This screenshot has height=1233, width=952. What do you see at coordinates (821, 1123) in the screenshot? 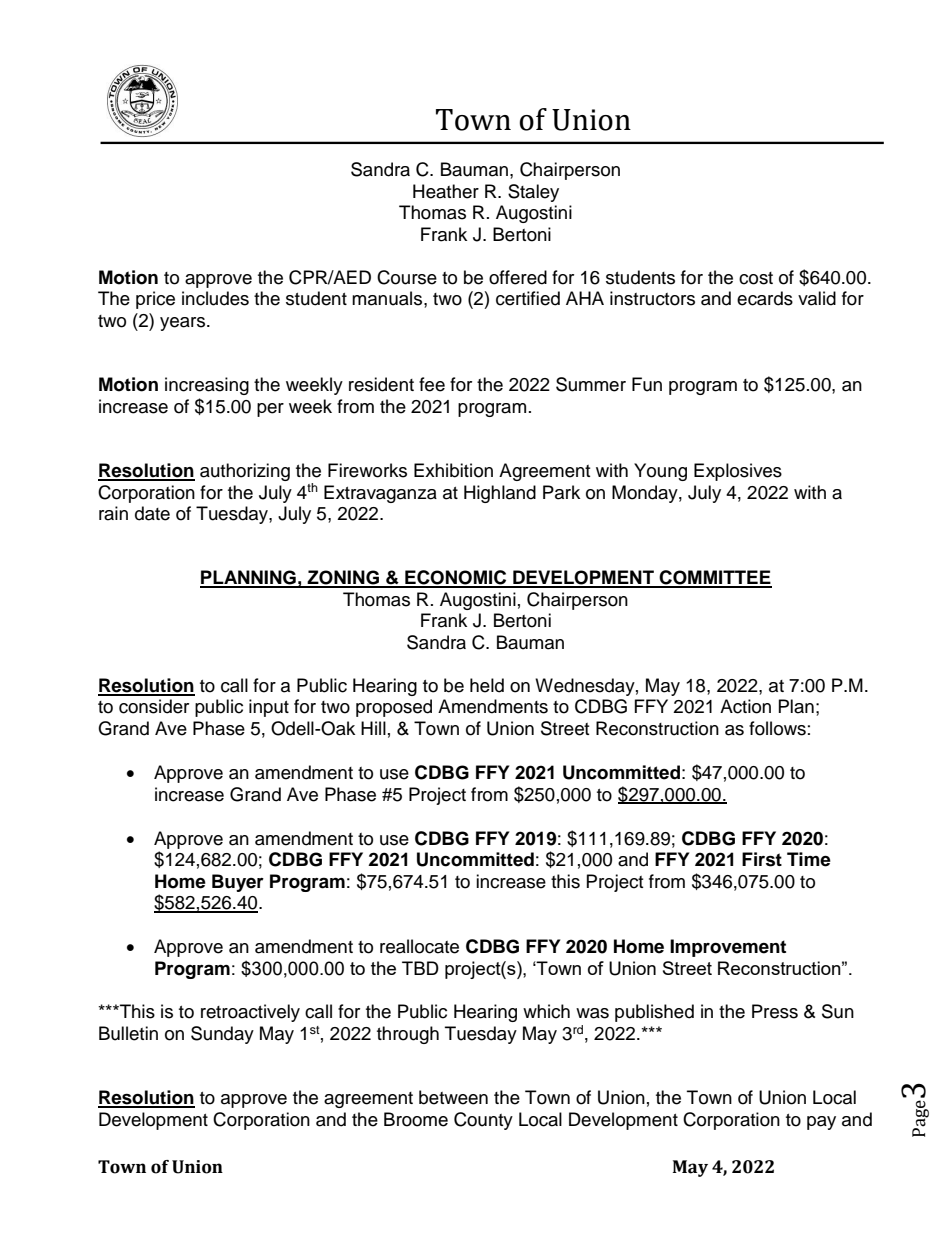
I see `pay` at bounding box center [821, 1123].
